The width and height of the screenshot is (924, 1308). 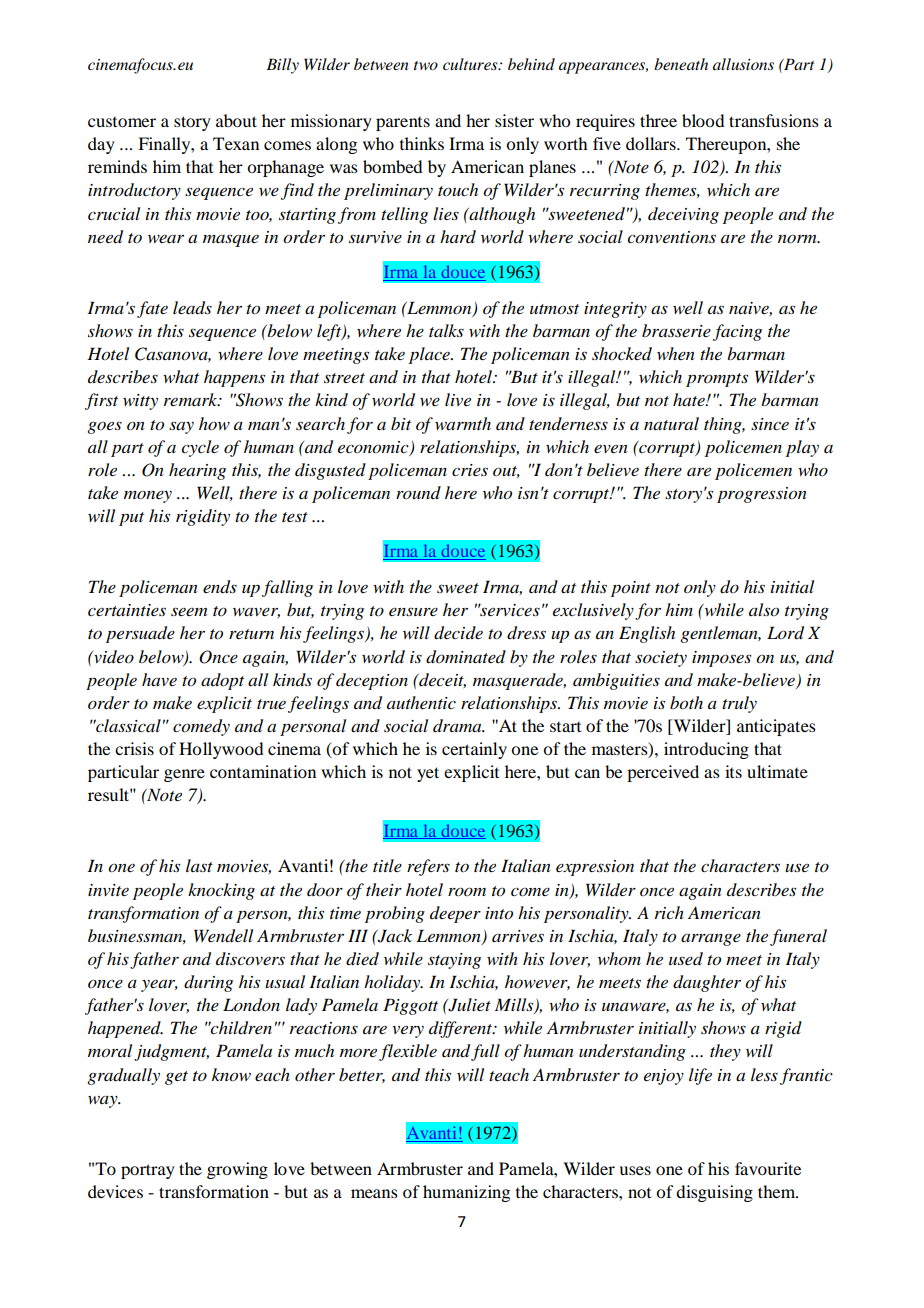 What do you see at coordinates (471, 64) in the screenshot?
I see `cultures` at bounding box center [471, 64].
